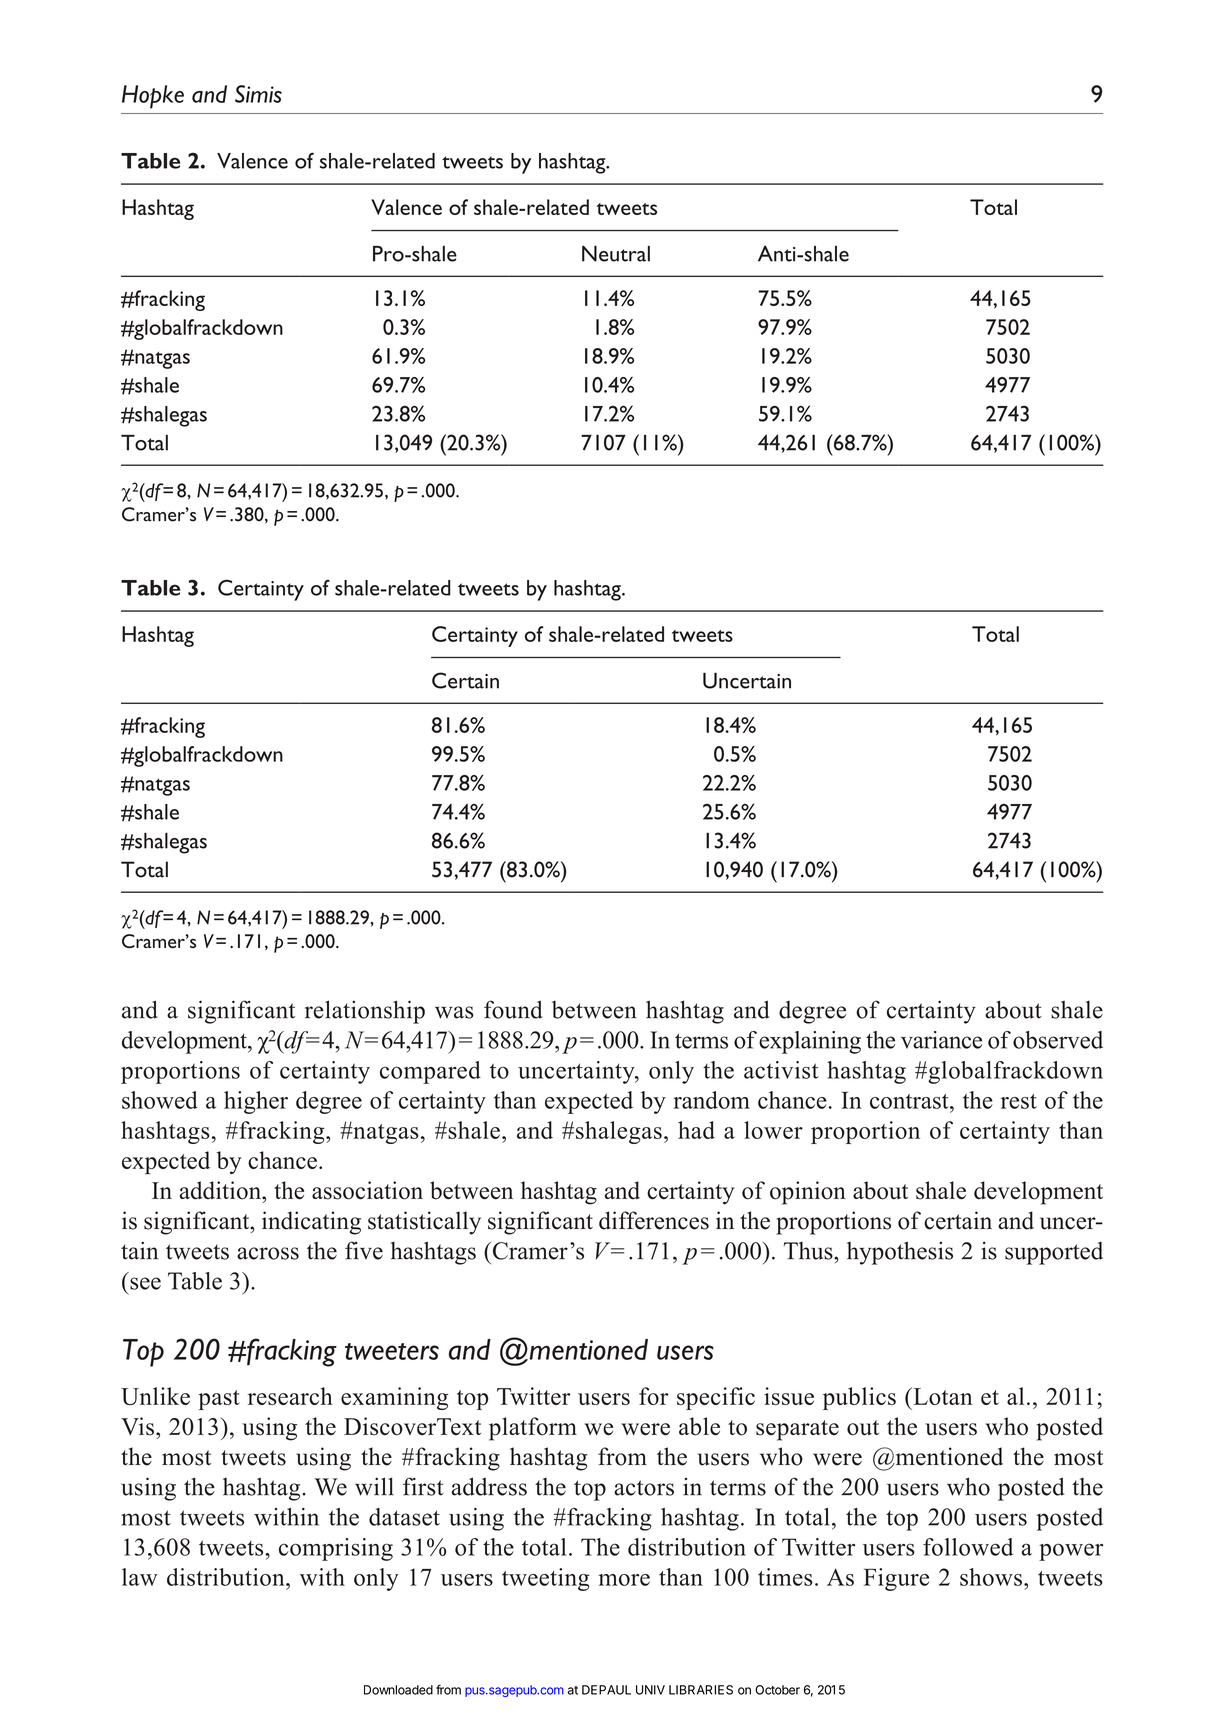  Describe the element at coordinates (140, 1577) in the screenshot. I see `law` at that location.
